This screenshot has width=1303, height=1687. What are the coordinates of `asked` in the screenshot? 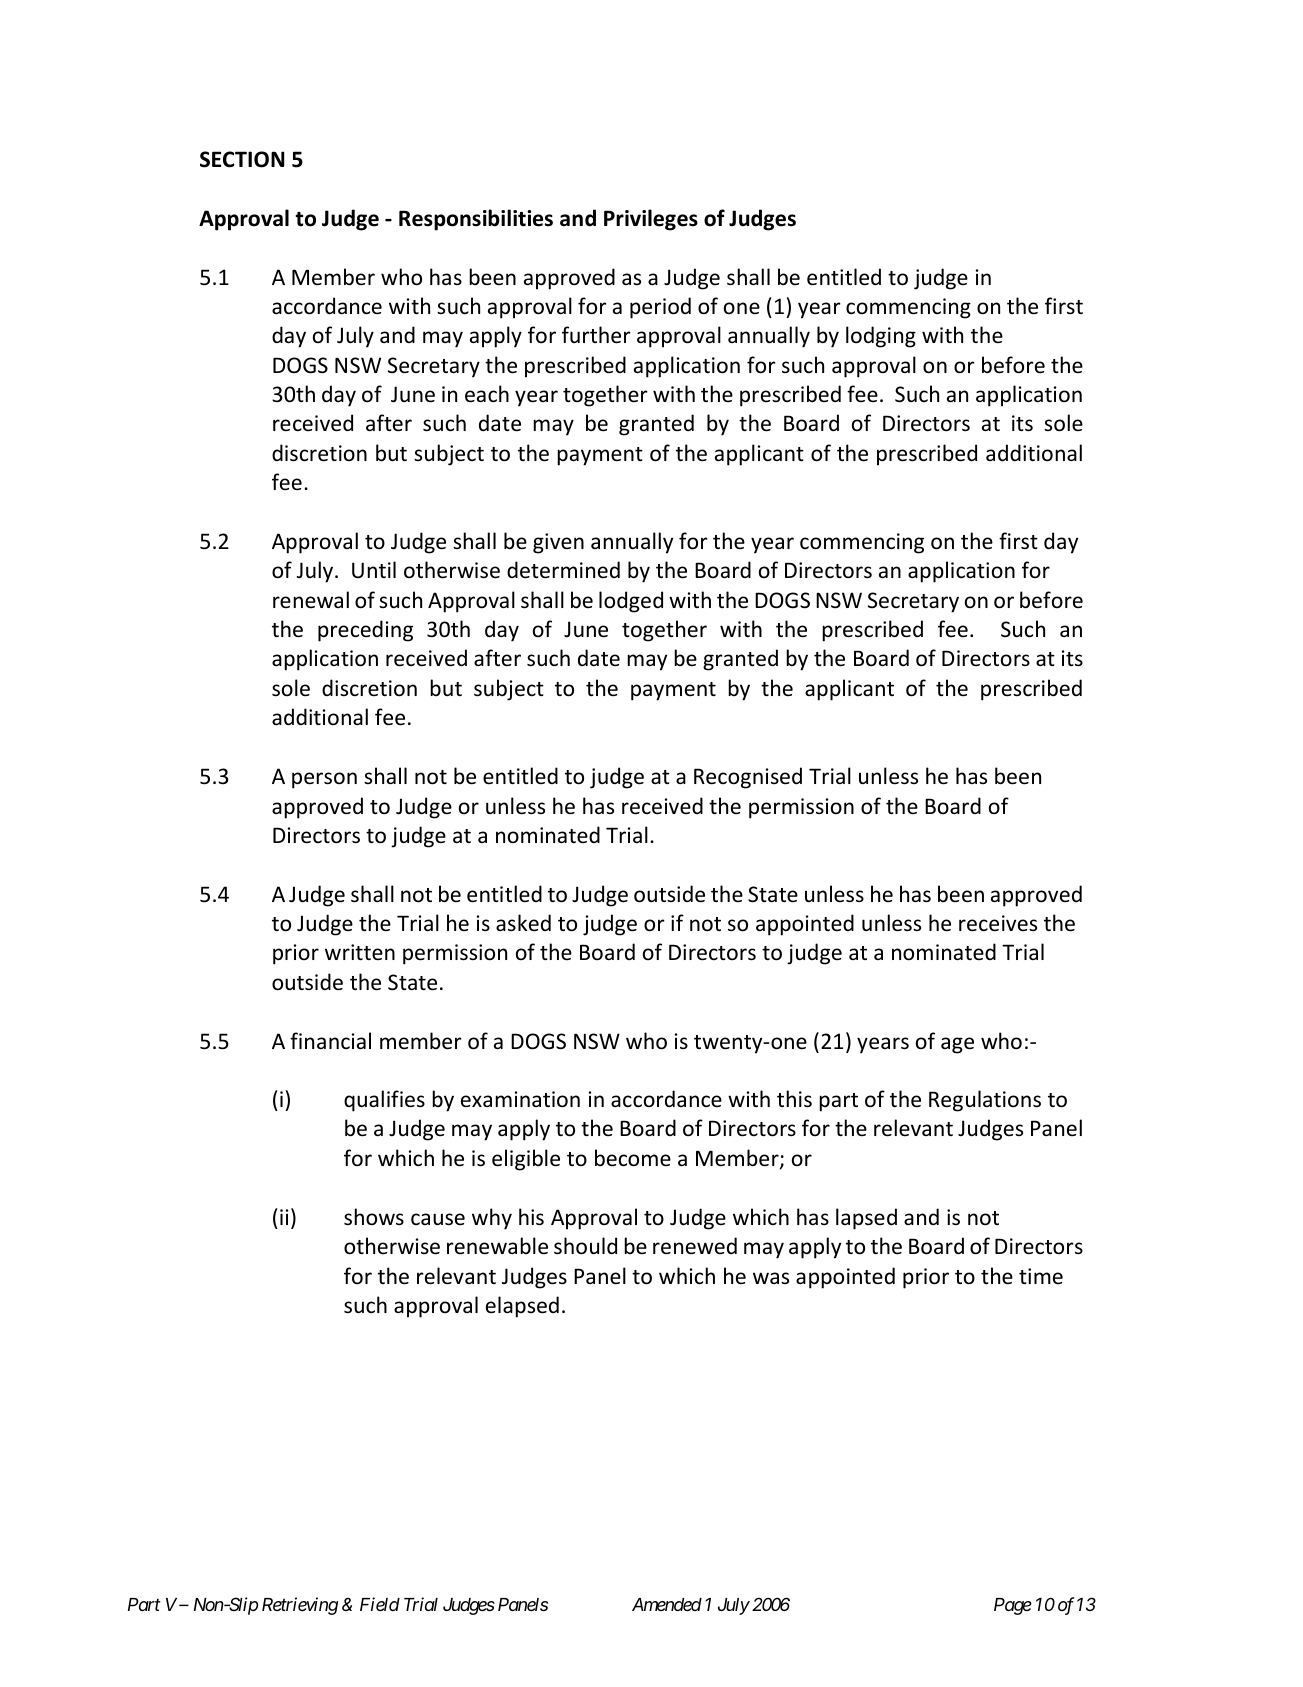 It's located at (523, 922).
